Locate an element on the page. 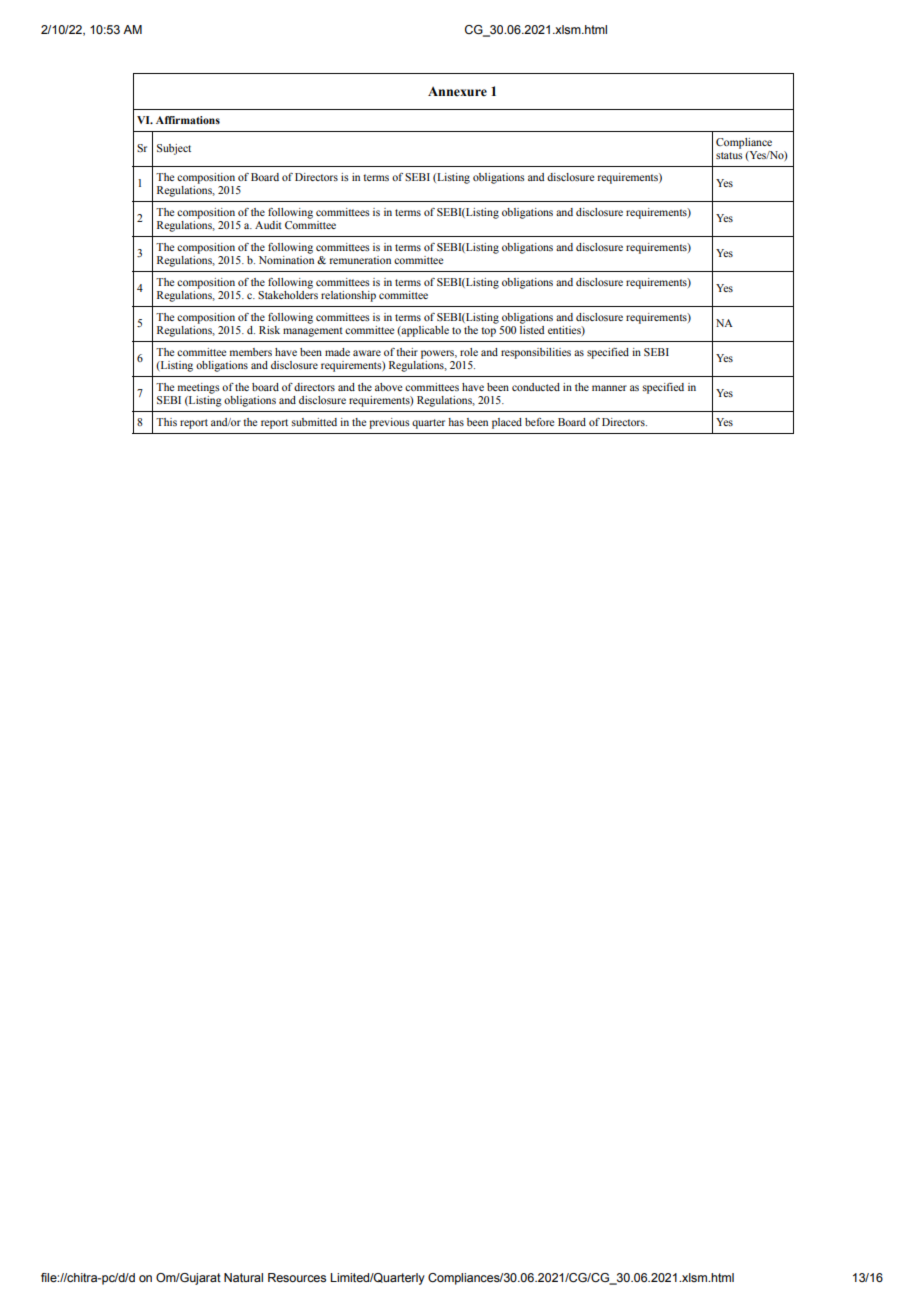  before is located at coordinates (539, 422).
